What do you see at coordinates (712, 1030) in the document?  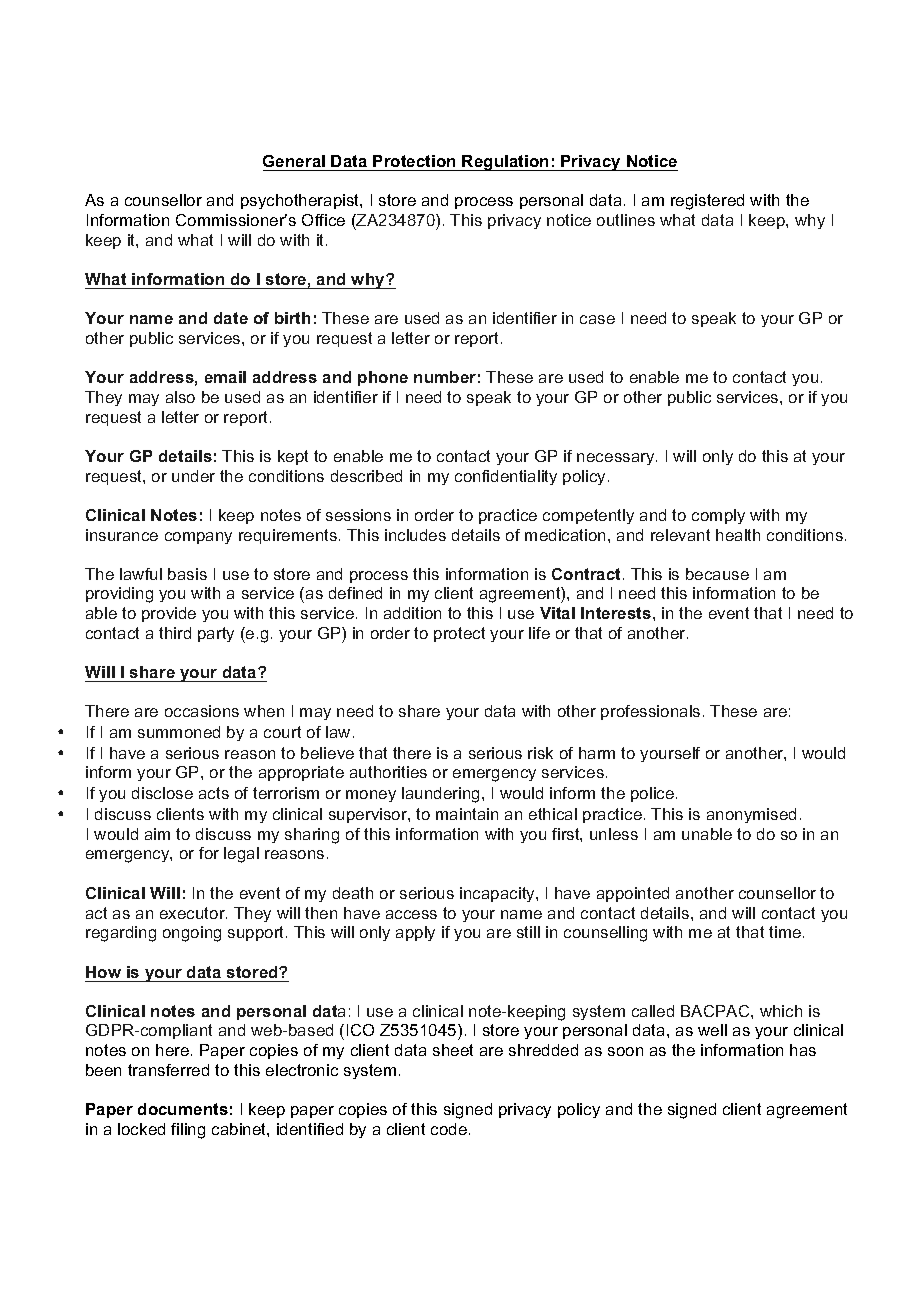 I see `well` at bounding box center [712, 1030].
